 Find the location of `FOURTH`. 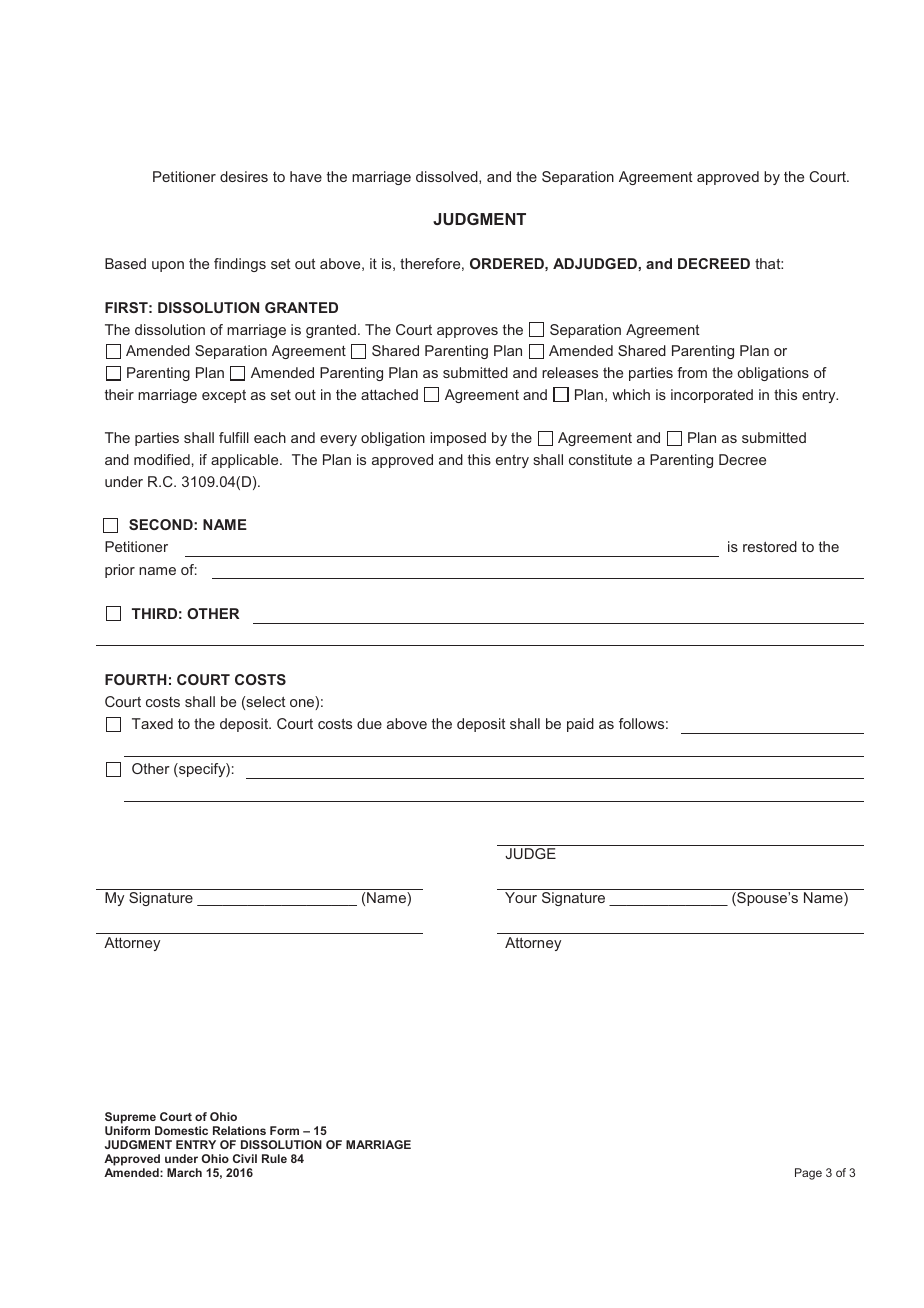

FOURTH is located at coordinates (135, 679).
